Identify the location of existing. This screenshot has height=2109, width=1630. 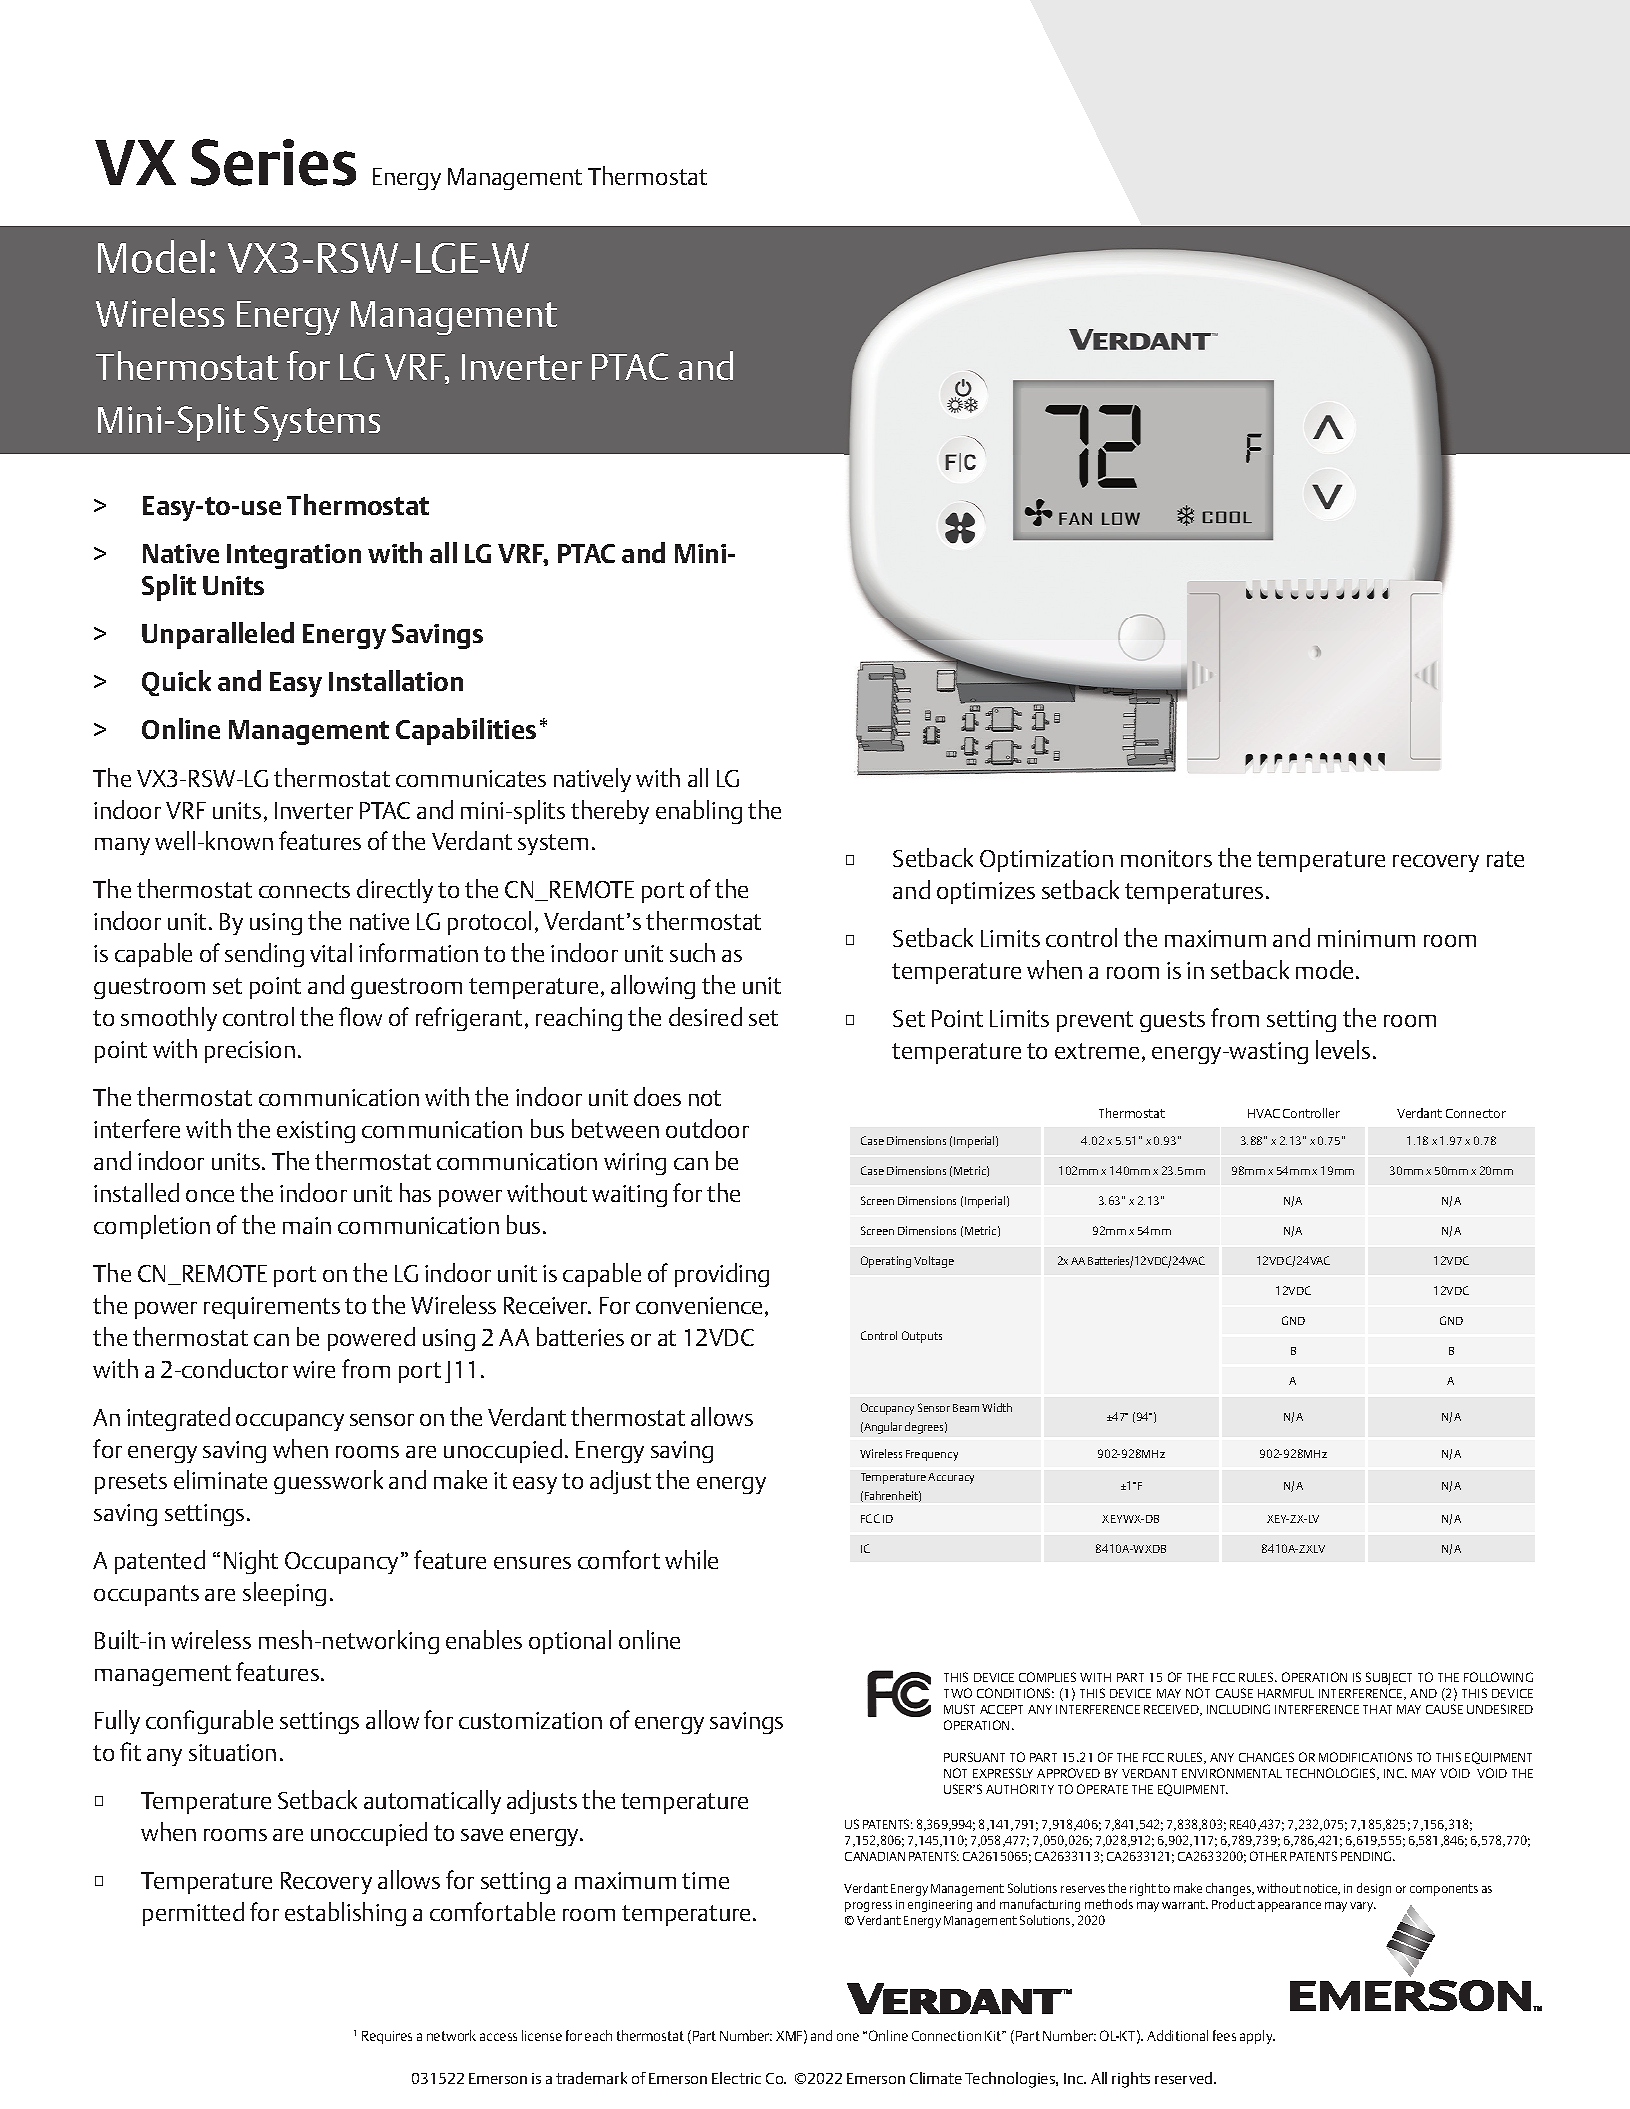
(316, 1132).
